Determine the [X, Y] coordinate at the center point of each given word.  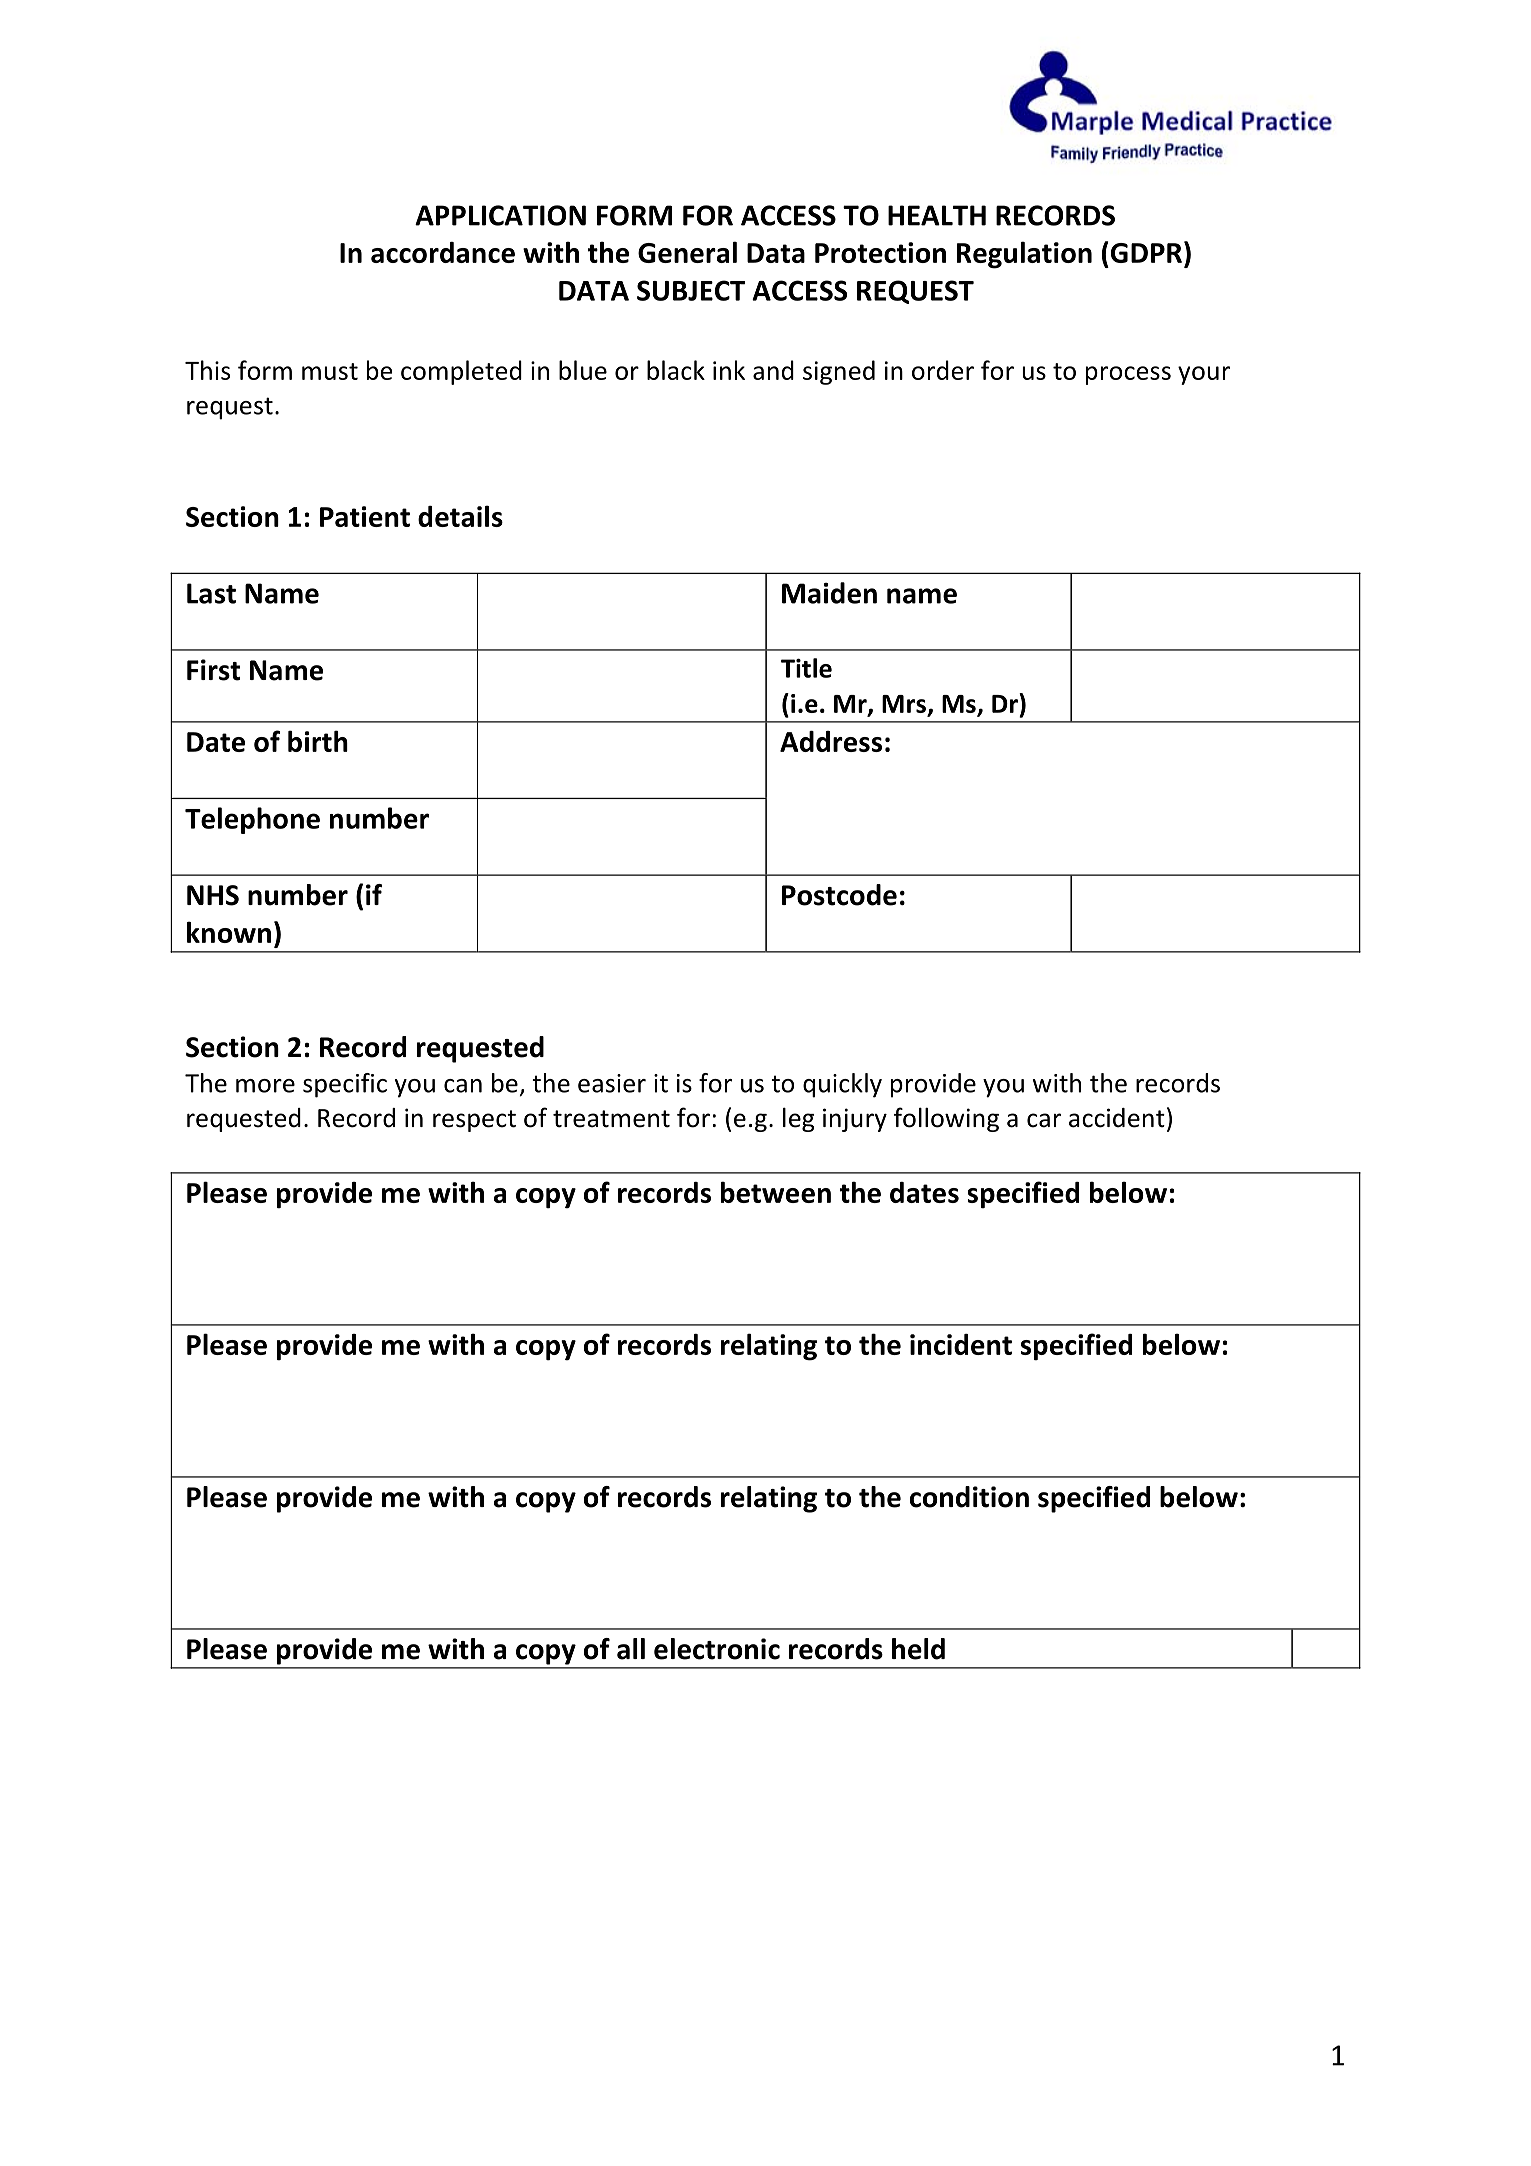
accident [1117, 1118]
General [687, 252]
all [631, 1649]
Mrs [905, 705]
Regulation [1024, 255]
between [776, 1192]
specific [345, 1085]
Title [806, 668]
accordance [443, 252]
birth [318, 741]
